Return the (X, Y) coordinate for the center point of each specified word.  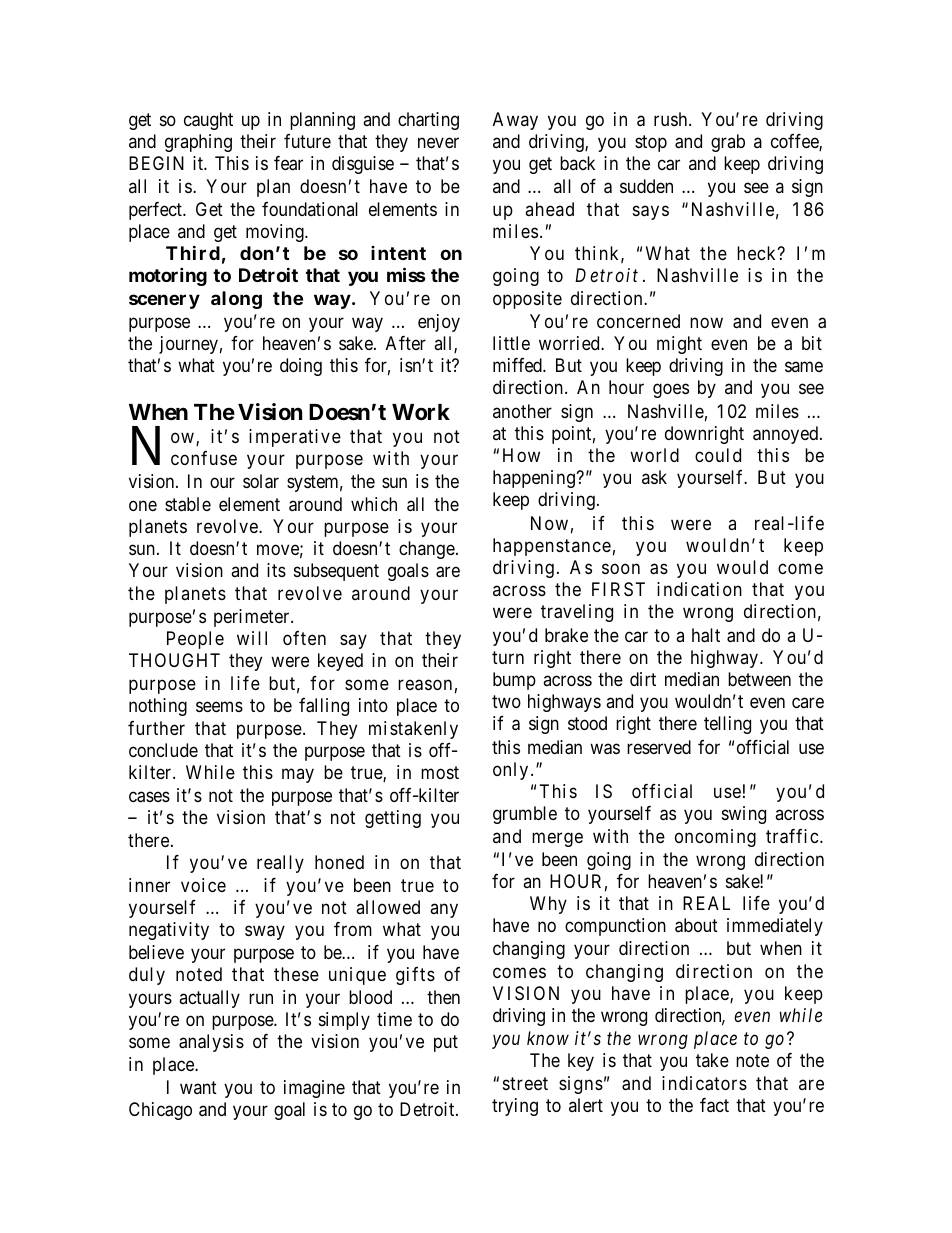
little (511, 343)
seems (219, 706)
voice (203, 885)
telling (727, 725)
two (506, 701)
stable (188, 504)
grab (728, 143)
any (444, 910)
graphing (198, 143)
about (696, 925)
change (427, 550)
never (438, 142)
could (718, 455)
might (679, 345)
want (198, 1087)
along (236, 300)
